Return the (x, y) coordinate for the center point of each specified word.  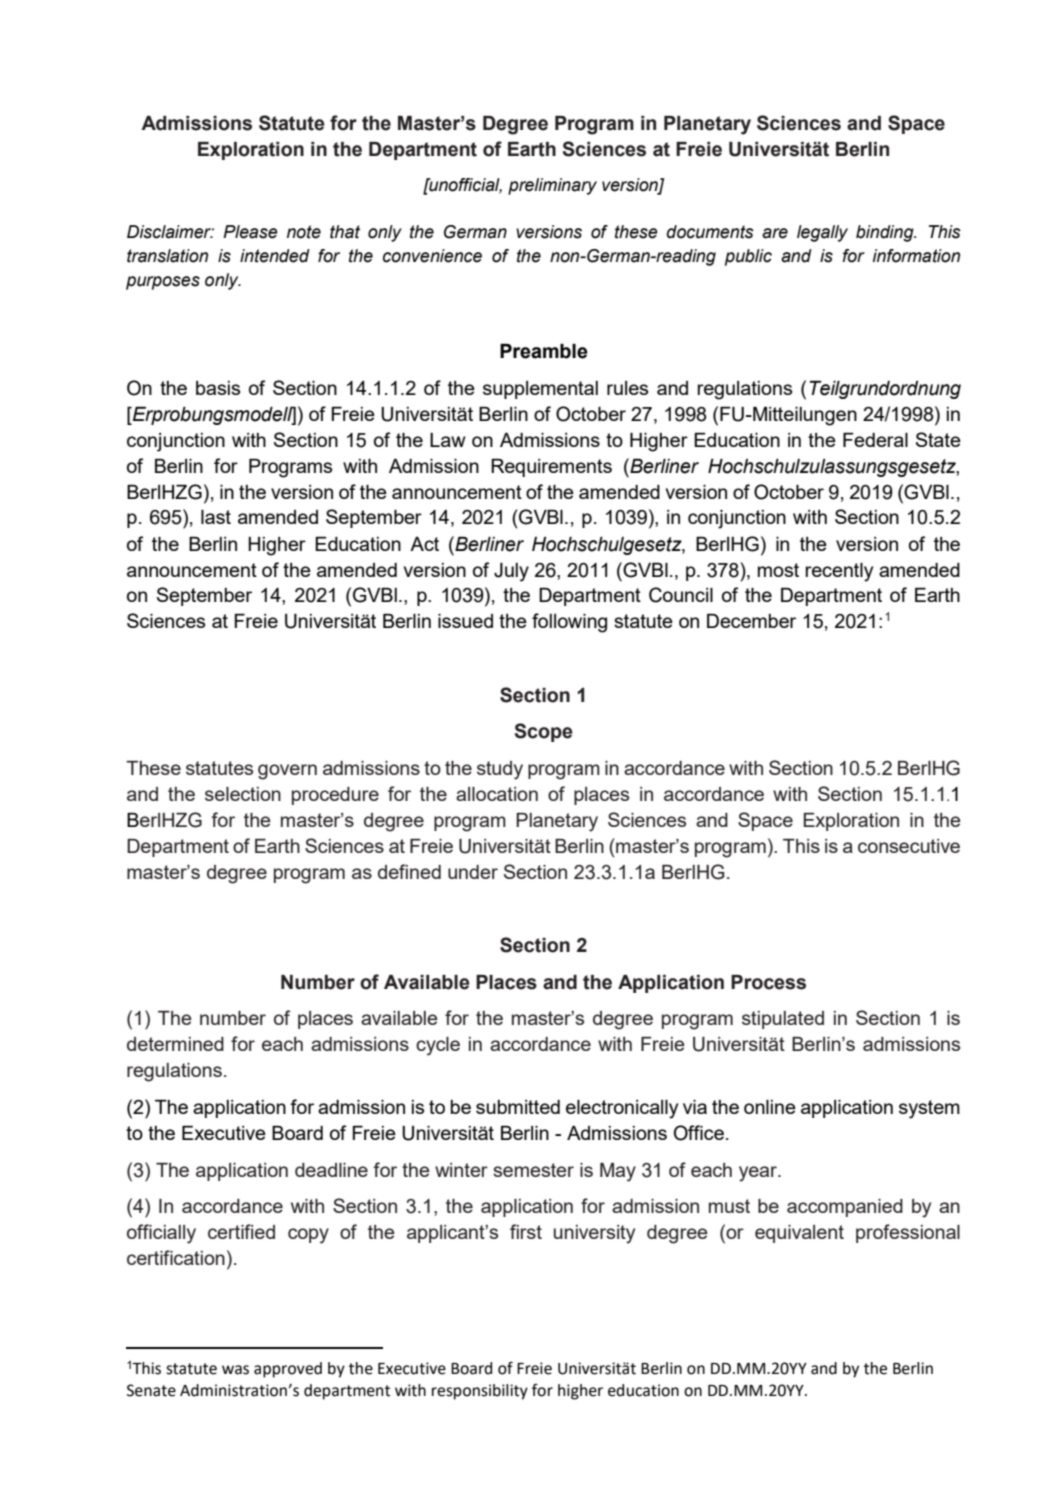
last (216, 517)
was (235, 1370)
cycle (438, 1046)
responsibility (480, 1392)
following (569, 623)
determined (175, 1044)
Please (250, 232)
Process (768, 982)
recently (839, 572)
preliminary (552, 186)
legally (822, 233)
